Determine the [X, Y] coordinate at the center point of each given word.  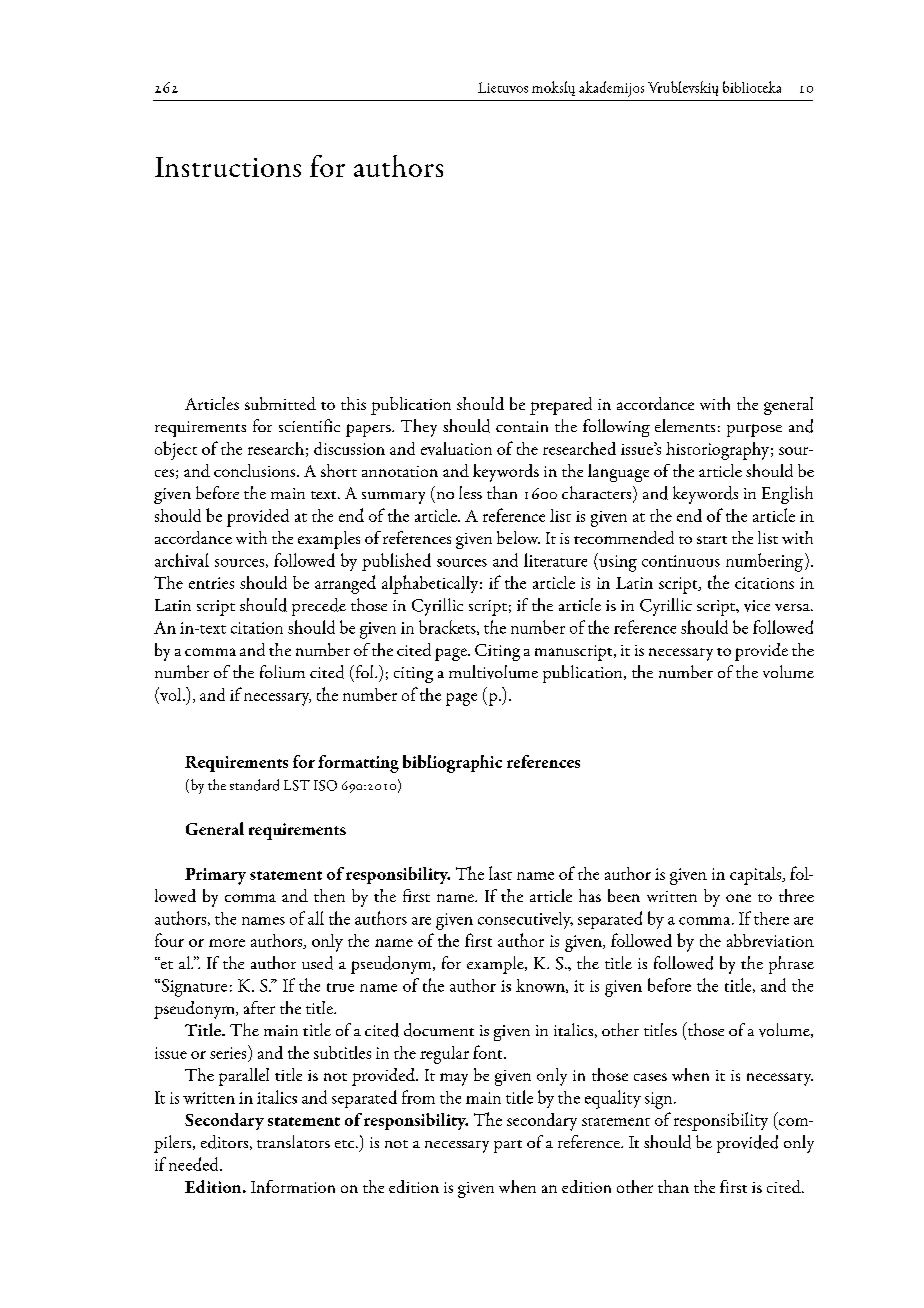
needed [195, 1164]
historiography [717, 451]
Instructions [228, 167]
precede [319, 607]
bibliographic [452, 764]
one [738, 898]
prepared [561, 406]
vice [757, 606]
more [227, 943]
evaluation [456, 448]
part [508, 1146]
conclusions [256, 470]
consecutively [525, 920]
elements [685, 425]
